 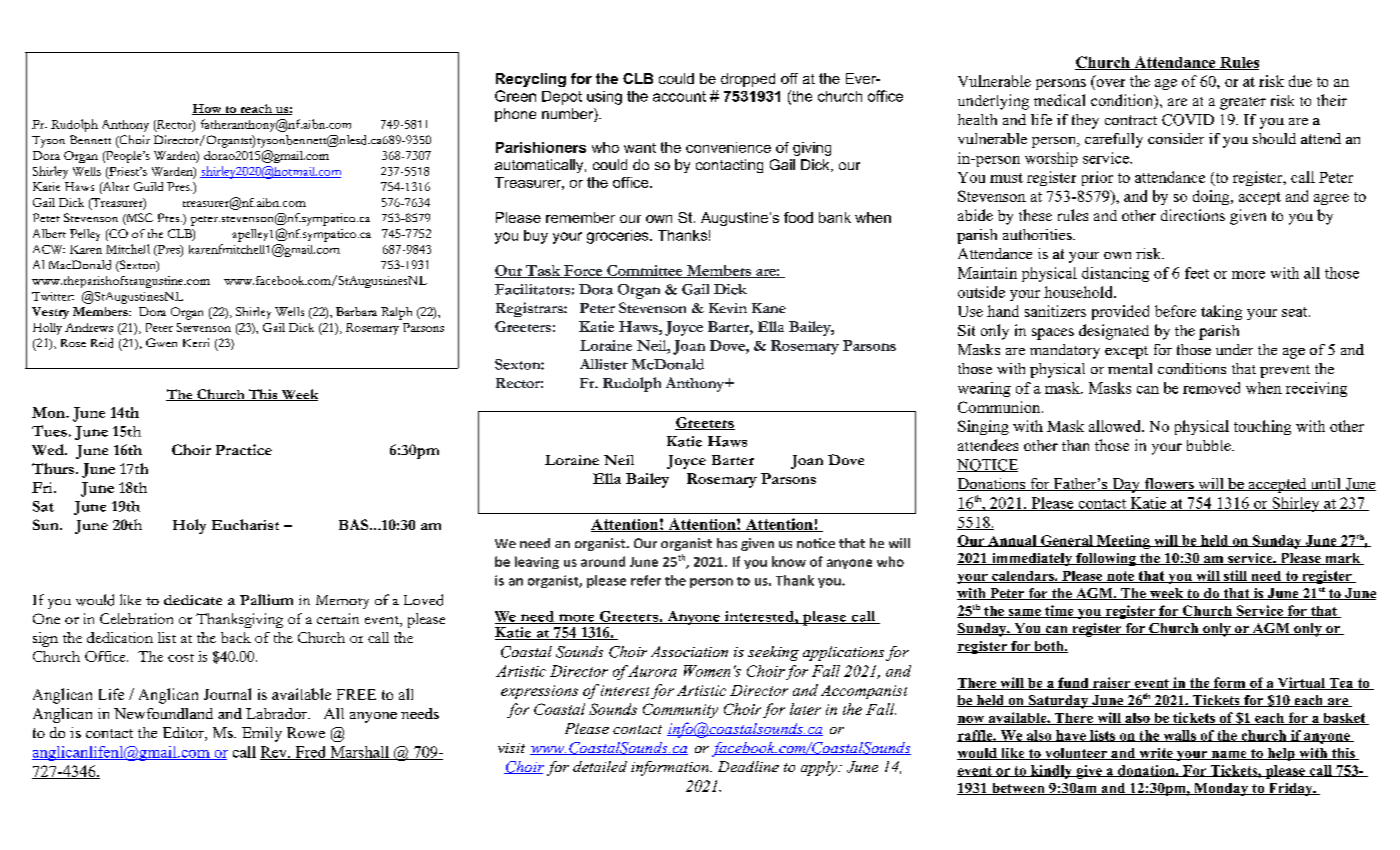 I want to click on greater, so click(x=1243, y=103).
